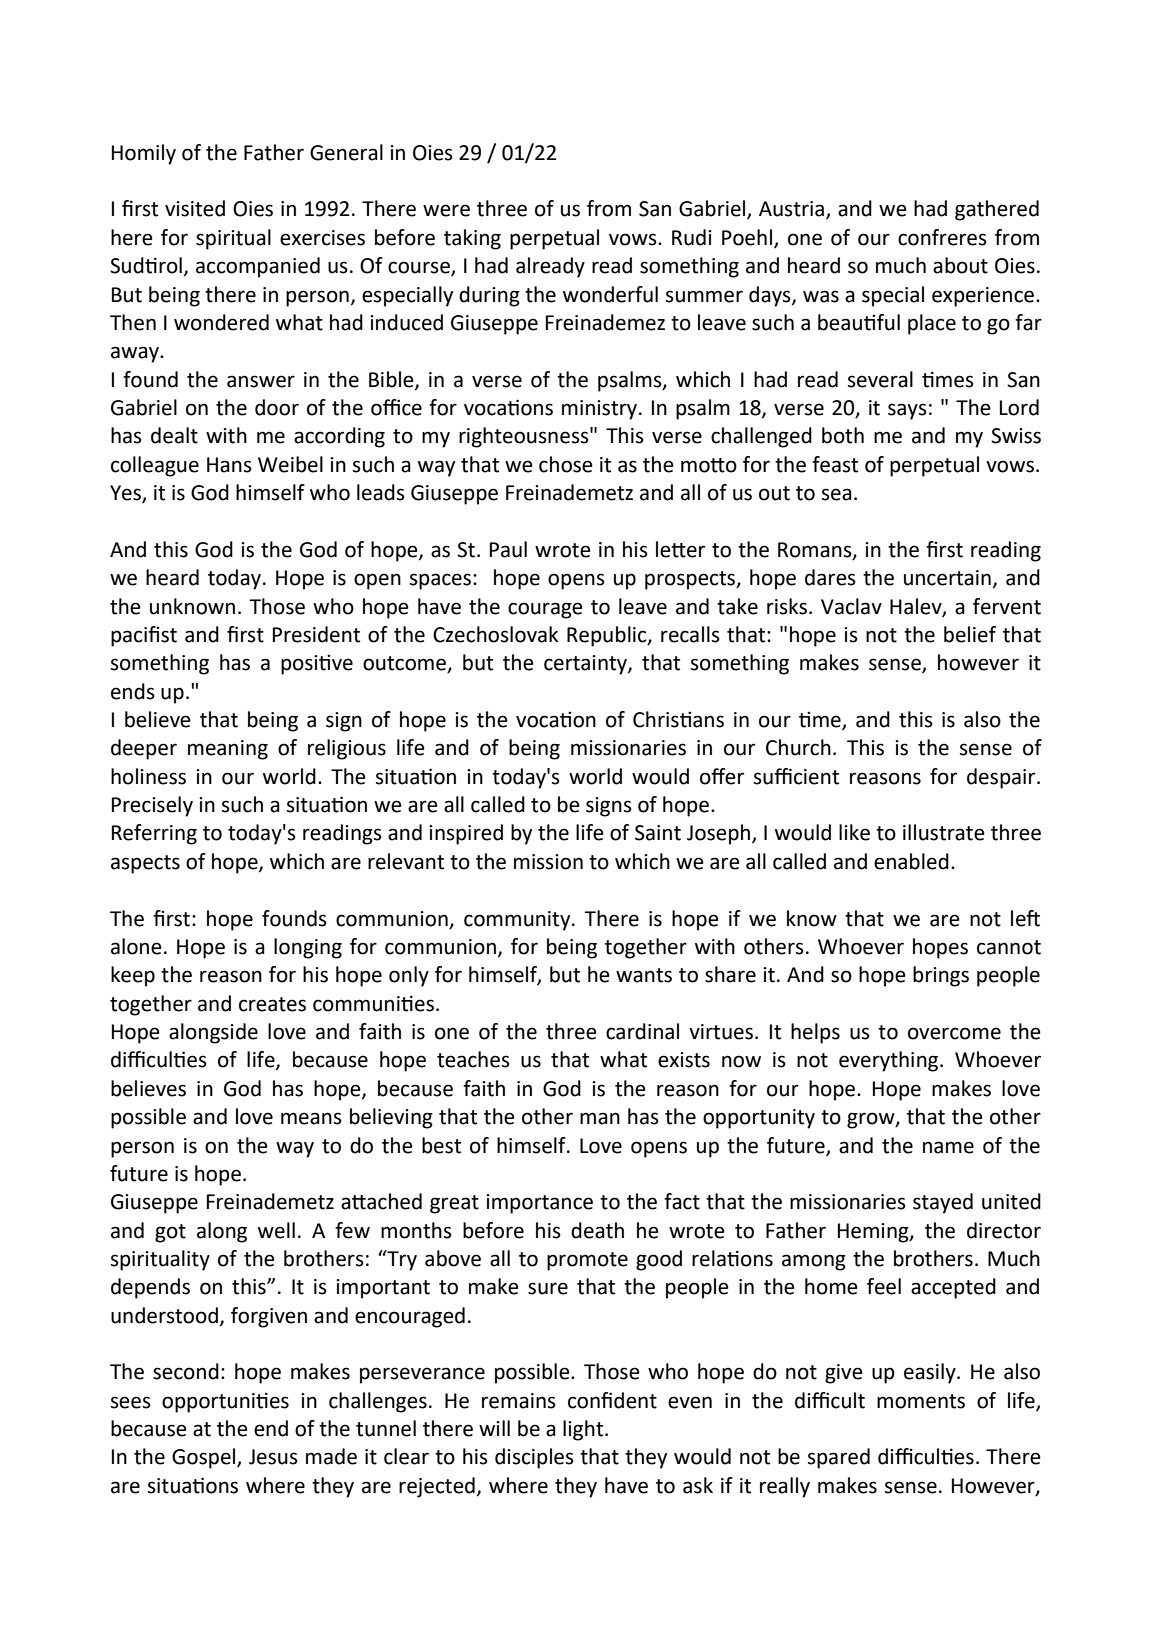 Image resolution: width=1153 pixels, height=1630 pixels. Describe the element at coordinates (272, 1004) in the screenshot. I see `creates` at that location.
